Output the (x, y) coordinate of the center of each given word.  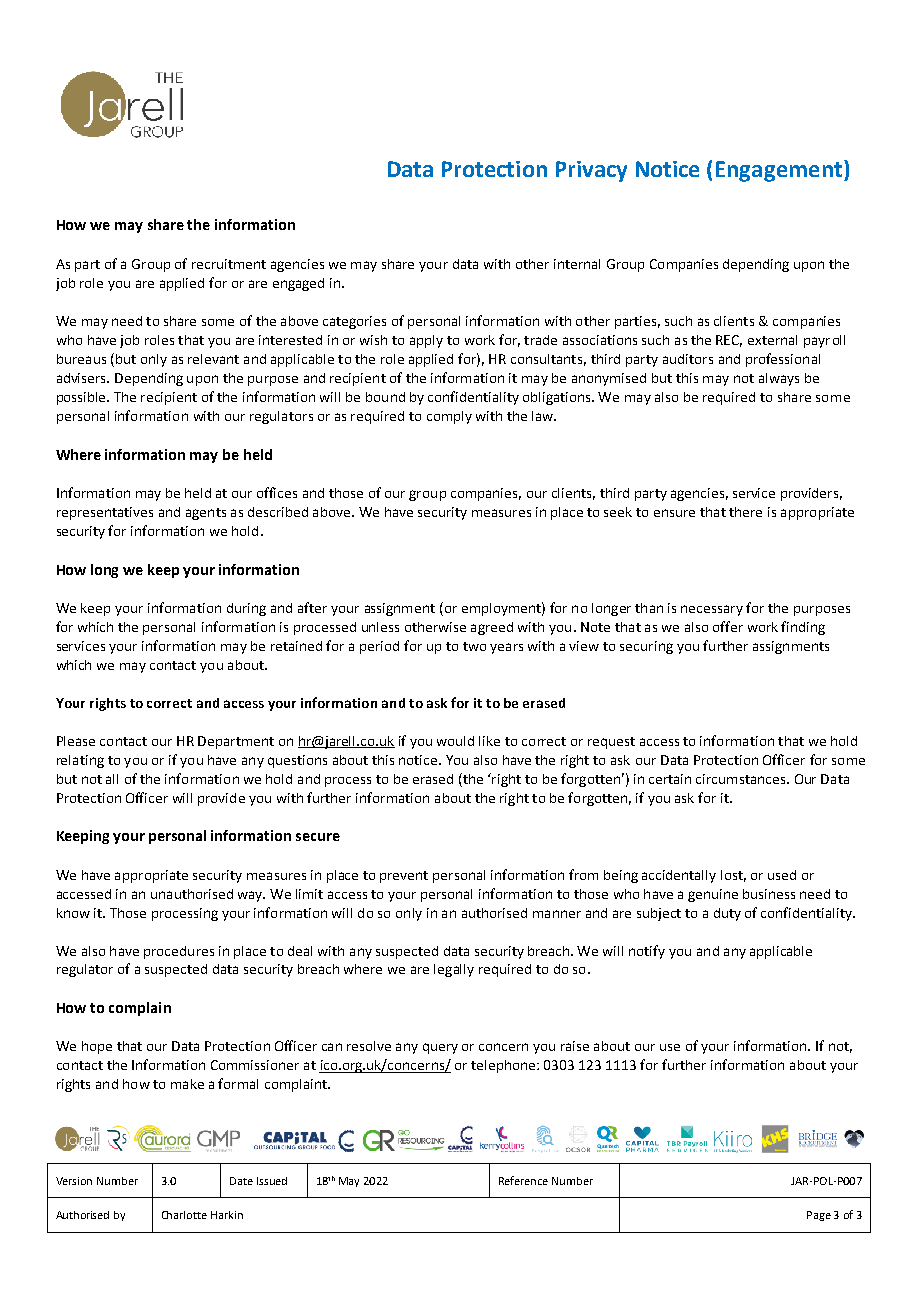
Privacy (591, 171)
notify (647, 952)
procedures (179, 952)
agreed (492, 628)
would (455, 741)
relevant (213, 359)
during (246, 609)
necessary (712, 610)
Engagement (779, 171)
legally (454, 970)
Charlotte (184, 1215)
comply (449, 417)
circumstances (742, 779)
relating (80, 761)
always (779, 379)
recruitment (229, 264)
